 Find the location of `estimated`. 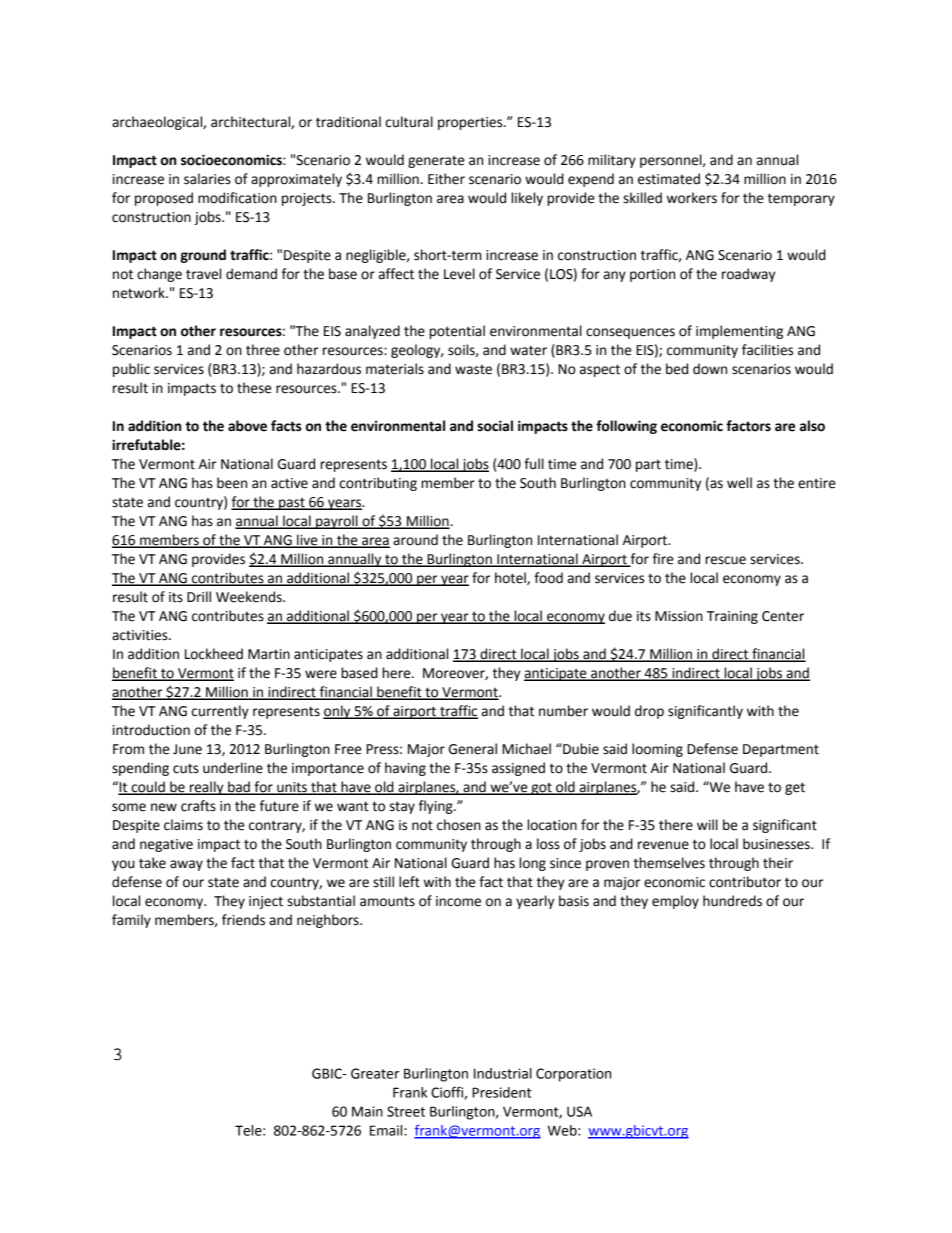

estimated is located at coordinates (669, 179).
